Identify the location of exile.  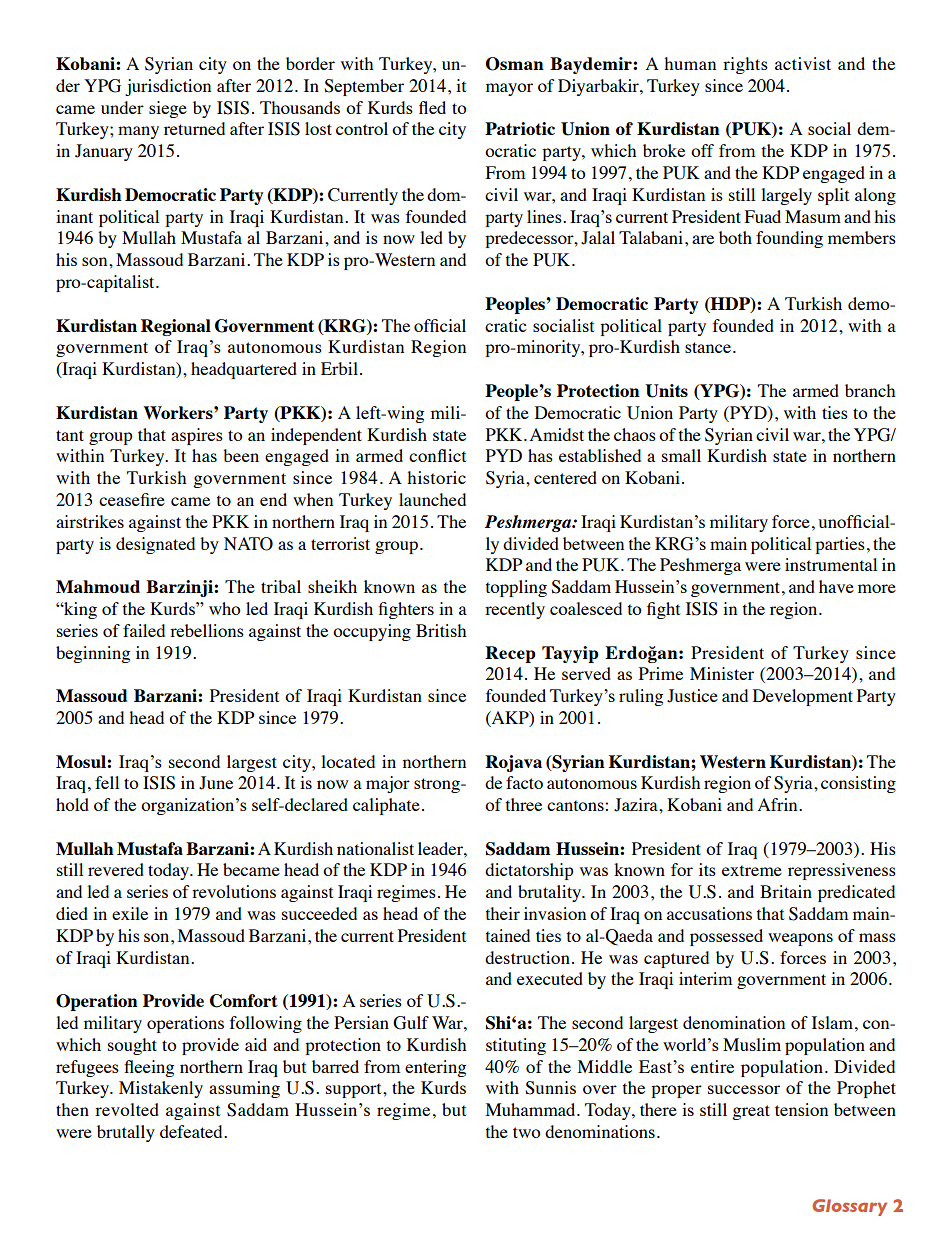
(130, 913).
